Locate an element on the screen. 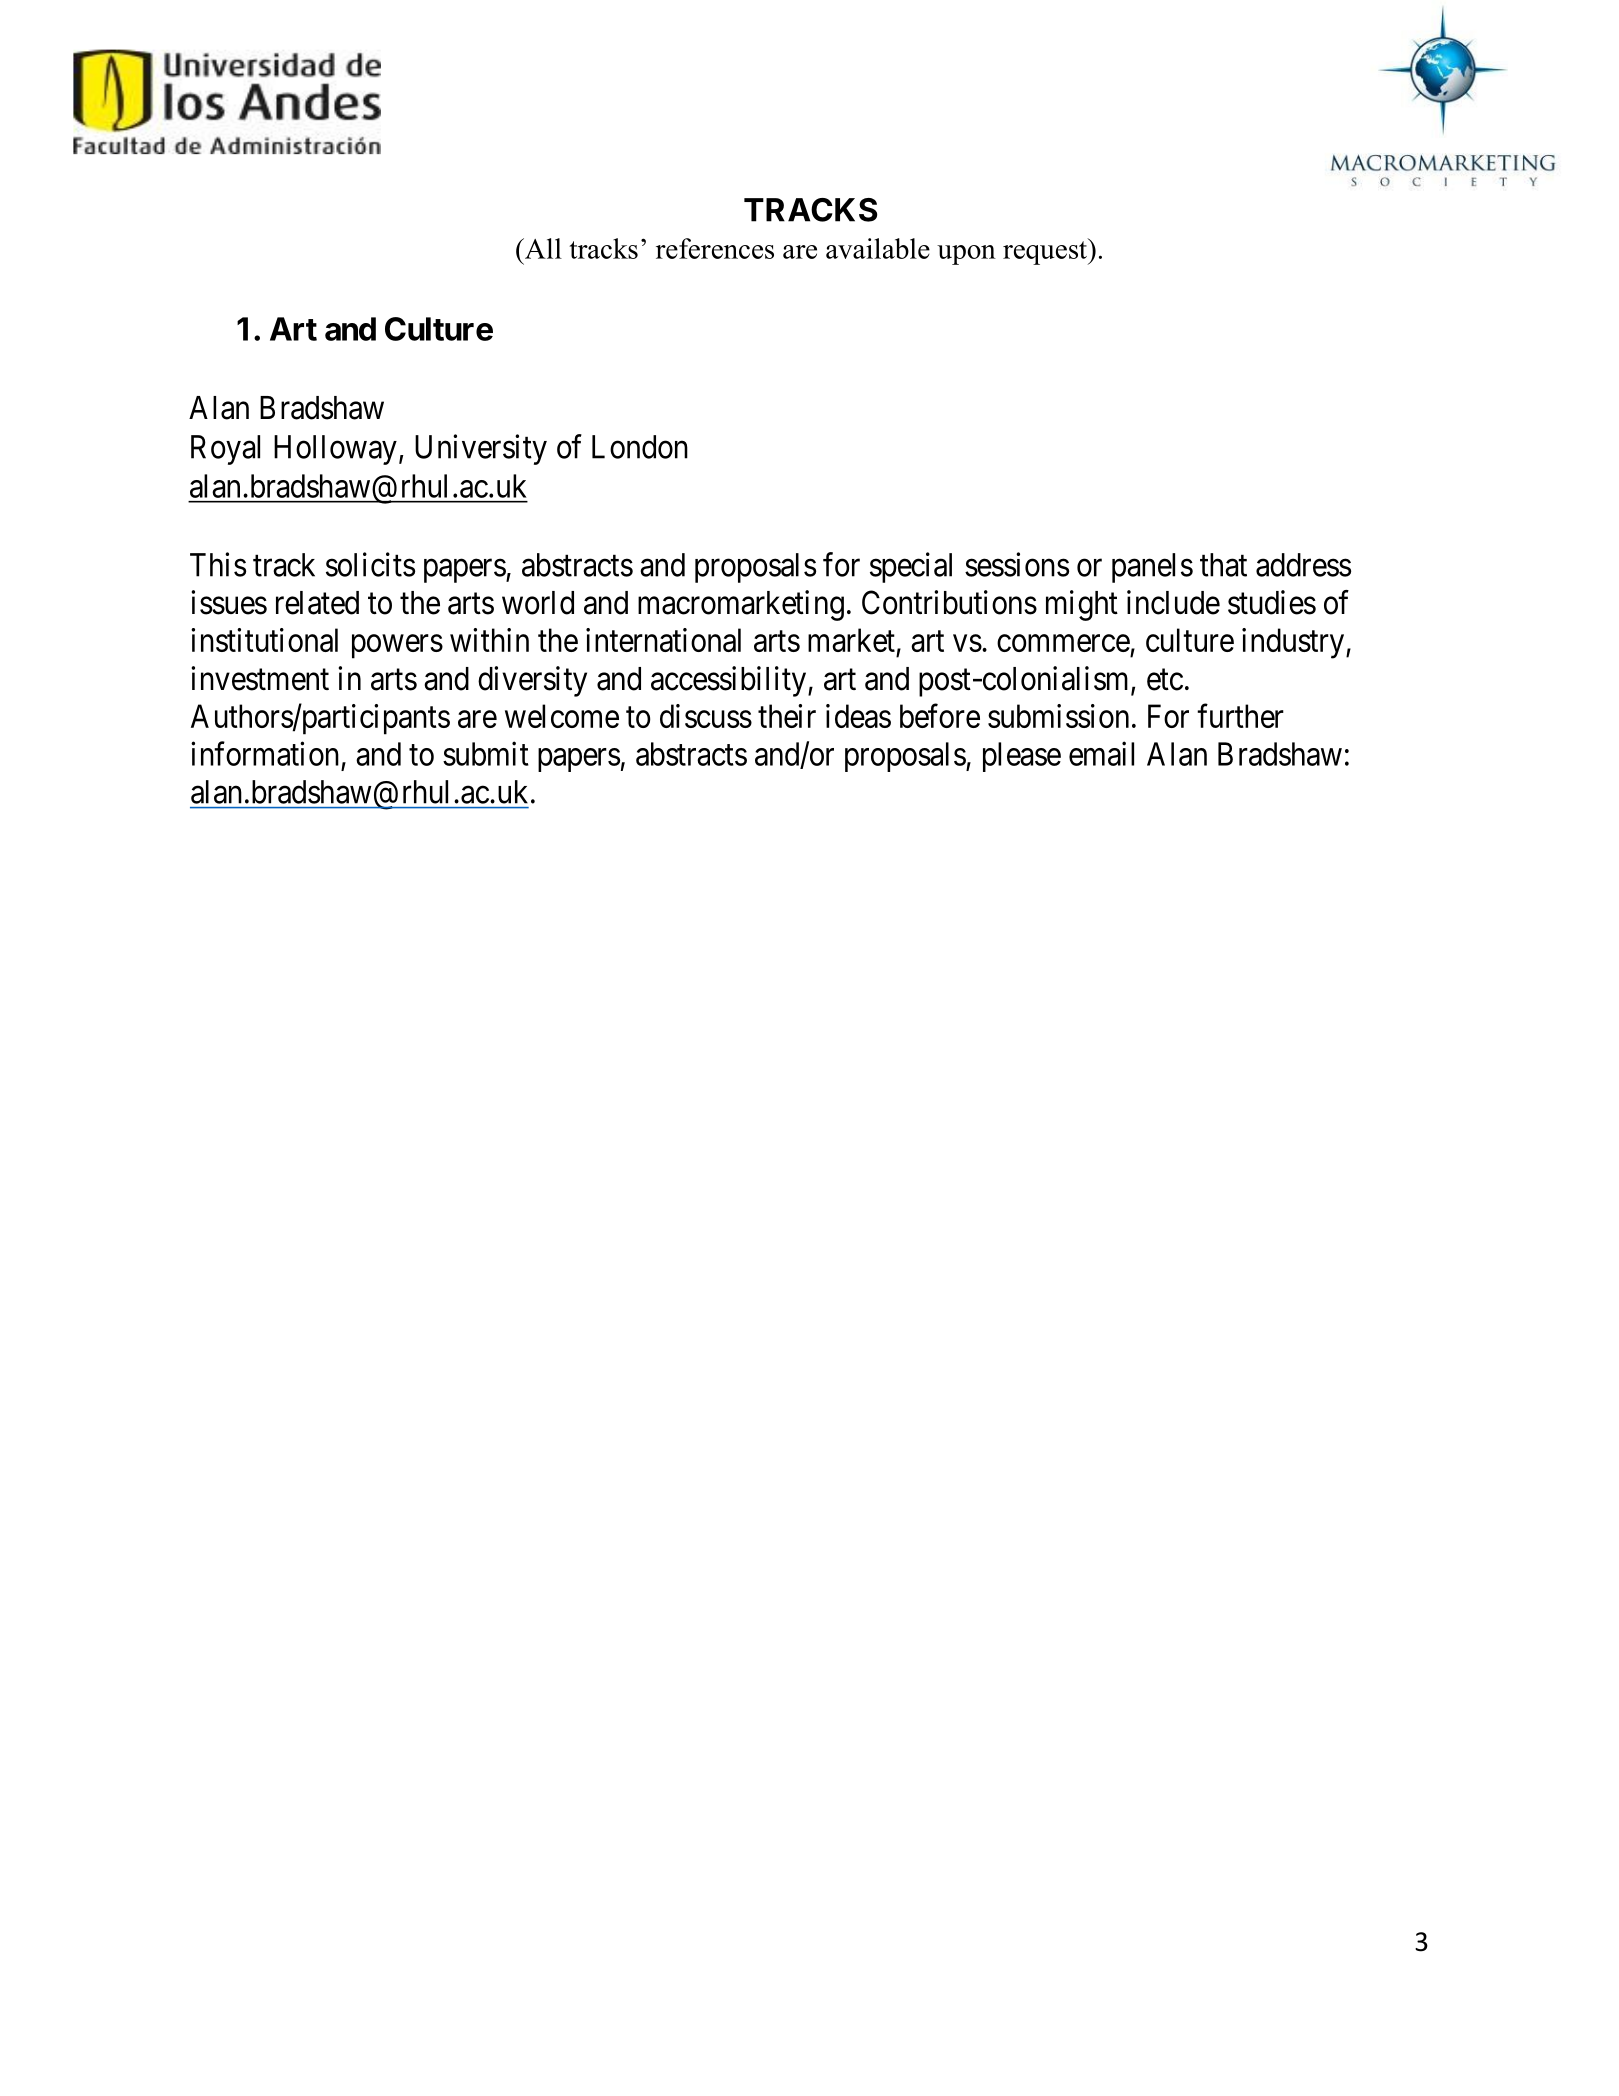 The width and height of the screenshot is (1619, 2096). information is located at coordinates (265, 753).
